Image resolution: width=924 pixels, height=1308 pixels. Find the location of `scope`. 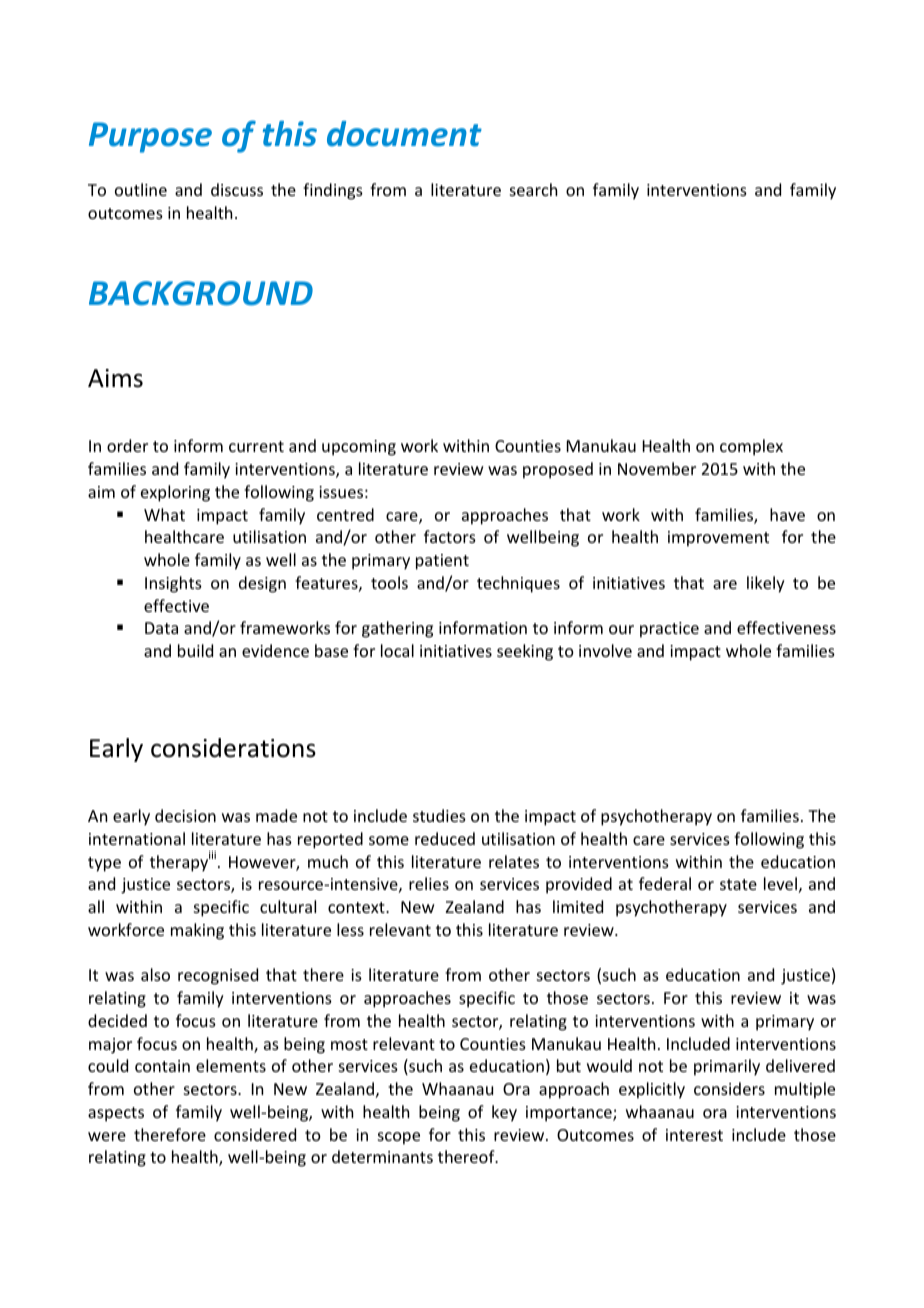

scope is located at coordinates (399, 1138).
